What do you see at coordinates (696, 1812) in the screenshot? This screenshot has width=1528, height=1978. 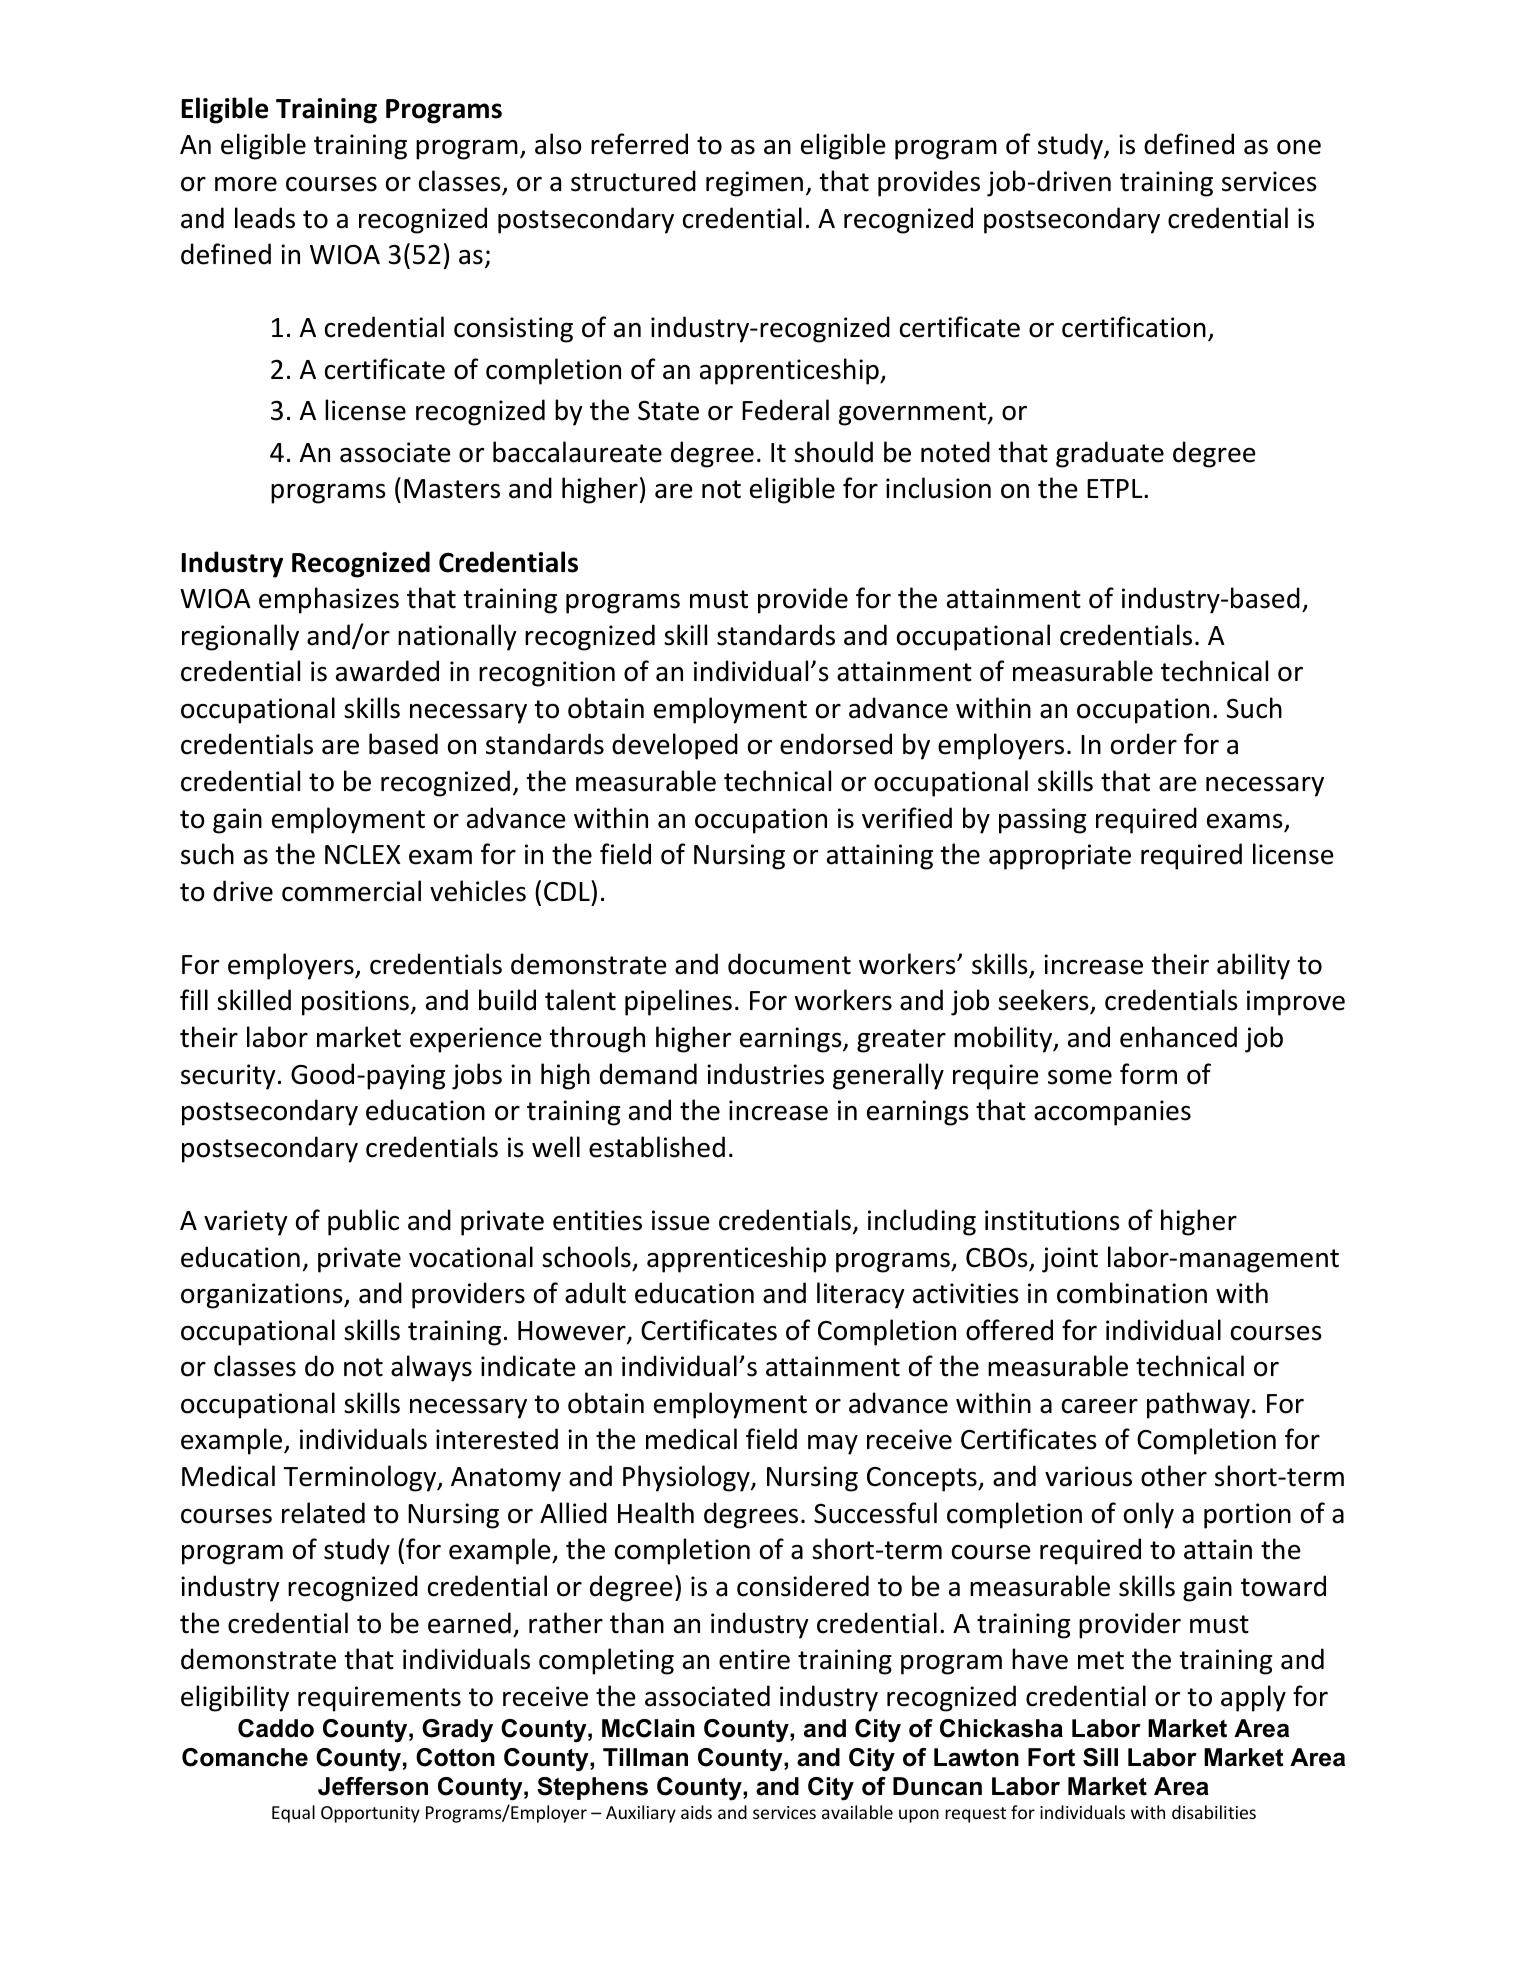 I see `aids` at bounding box center [696, 1812].
